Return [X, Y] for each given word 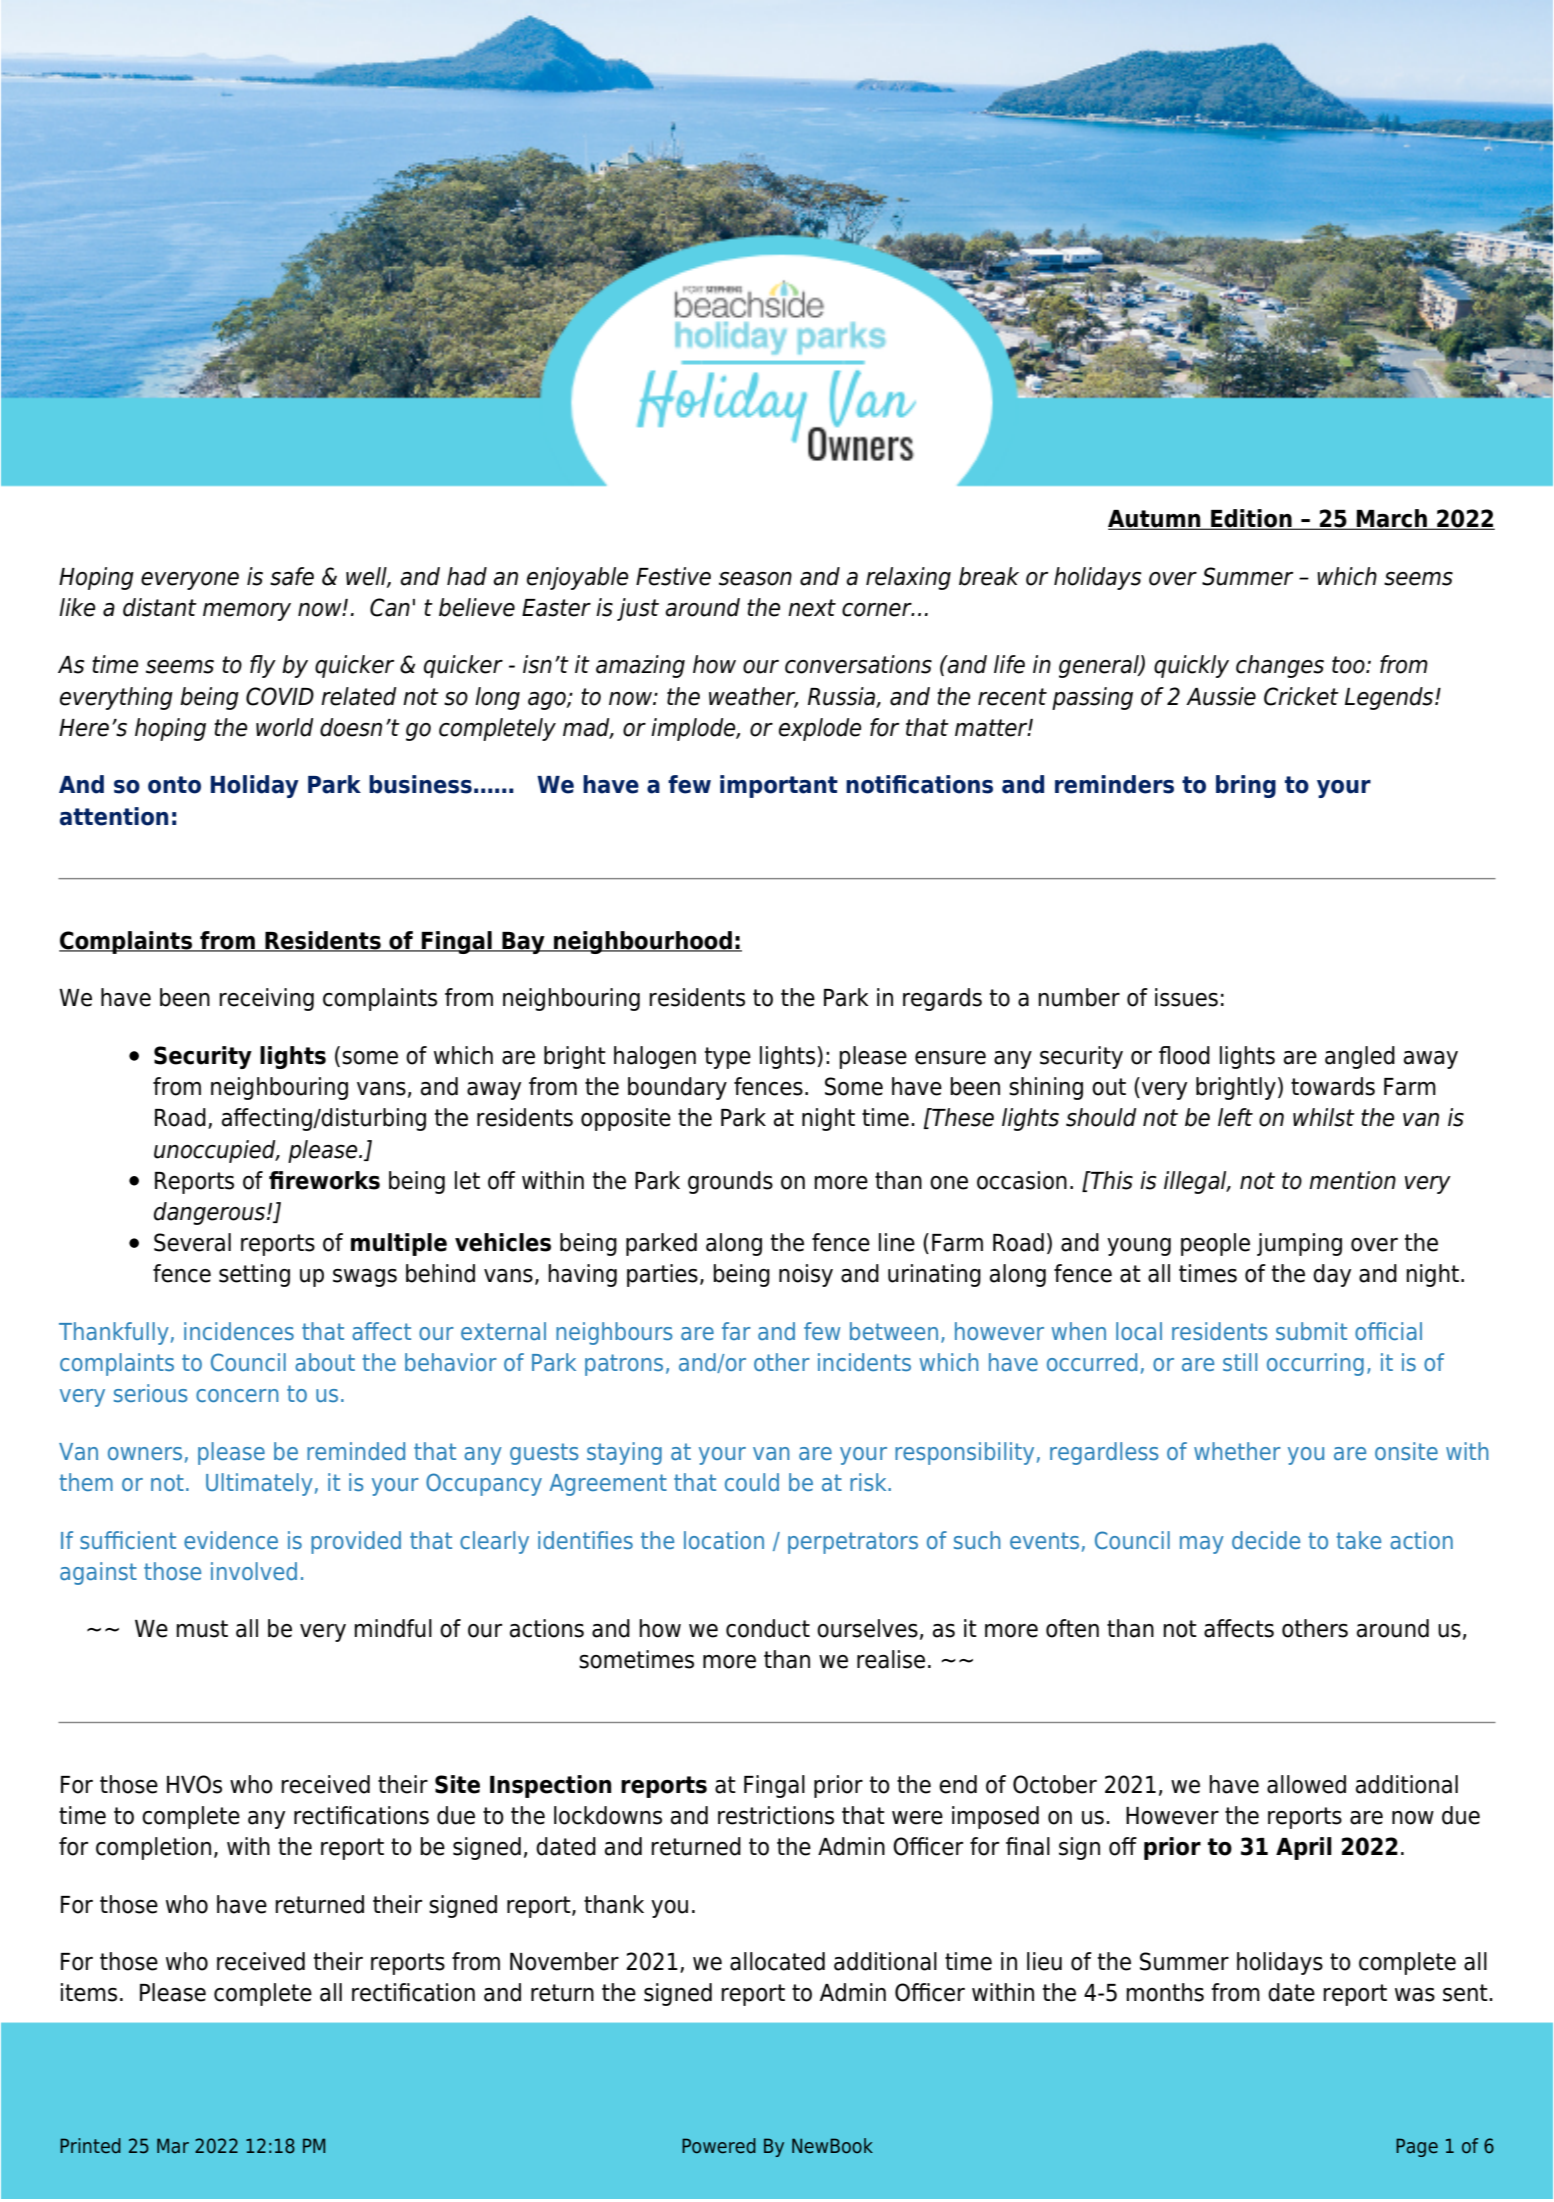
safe [292, 576]
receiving [266, 999]
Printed [90, 2145]
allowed [1306, 1784]
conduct [768, 1628]
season [755, 579]
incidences [239, 1331]
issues [1186, 997]
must [202, 1629]
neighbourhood [643, 942]
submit [1311, 1331]
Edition [1251, 519]
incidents [864, 1362]
